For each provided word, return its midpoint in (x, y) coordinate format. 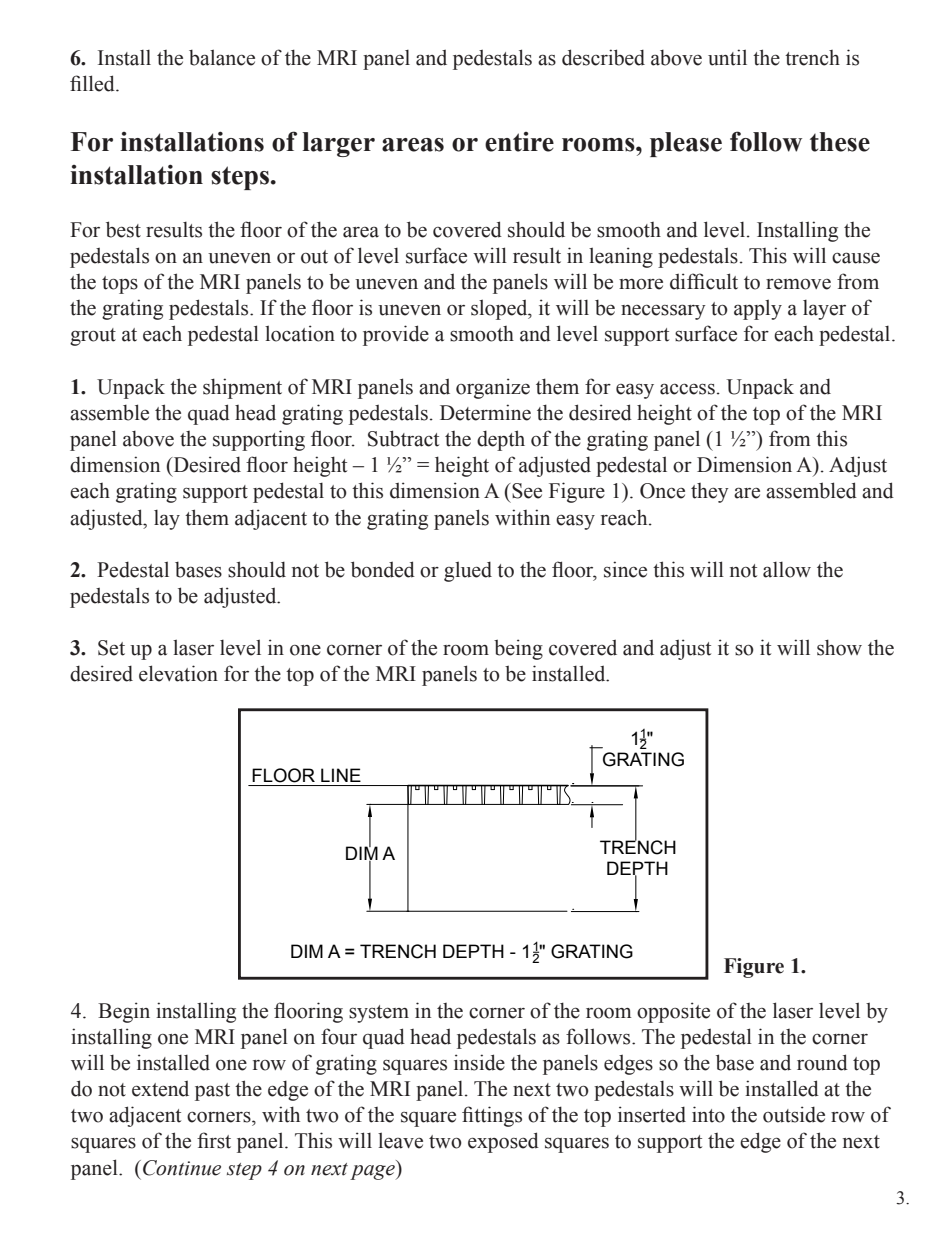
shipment (242, 388)
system (379, 1014)
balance (222, 57)
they (710, 493)
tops (120, 285)
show (839, 647)
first (214, 1140)
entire (519, 142)
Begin (124, 1012)
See (526, 491)
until (727, 57)
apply (758, 309)
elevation (178, 673)
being (518, 649)
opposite (673, 1012)
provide (396, 335)
